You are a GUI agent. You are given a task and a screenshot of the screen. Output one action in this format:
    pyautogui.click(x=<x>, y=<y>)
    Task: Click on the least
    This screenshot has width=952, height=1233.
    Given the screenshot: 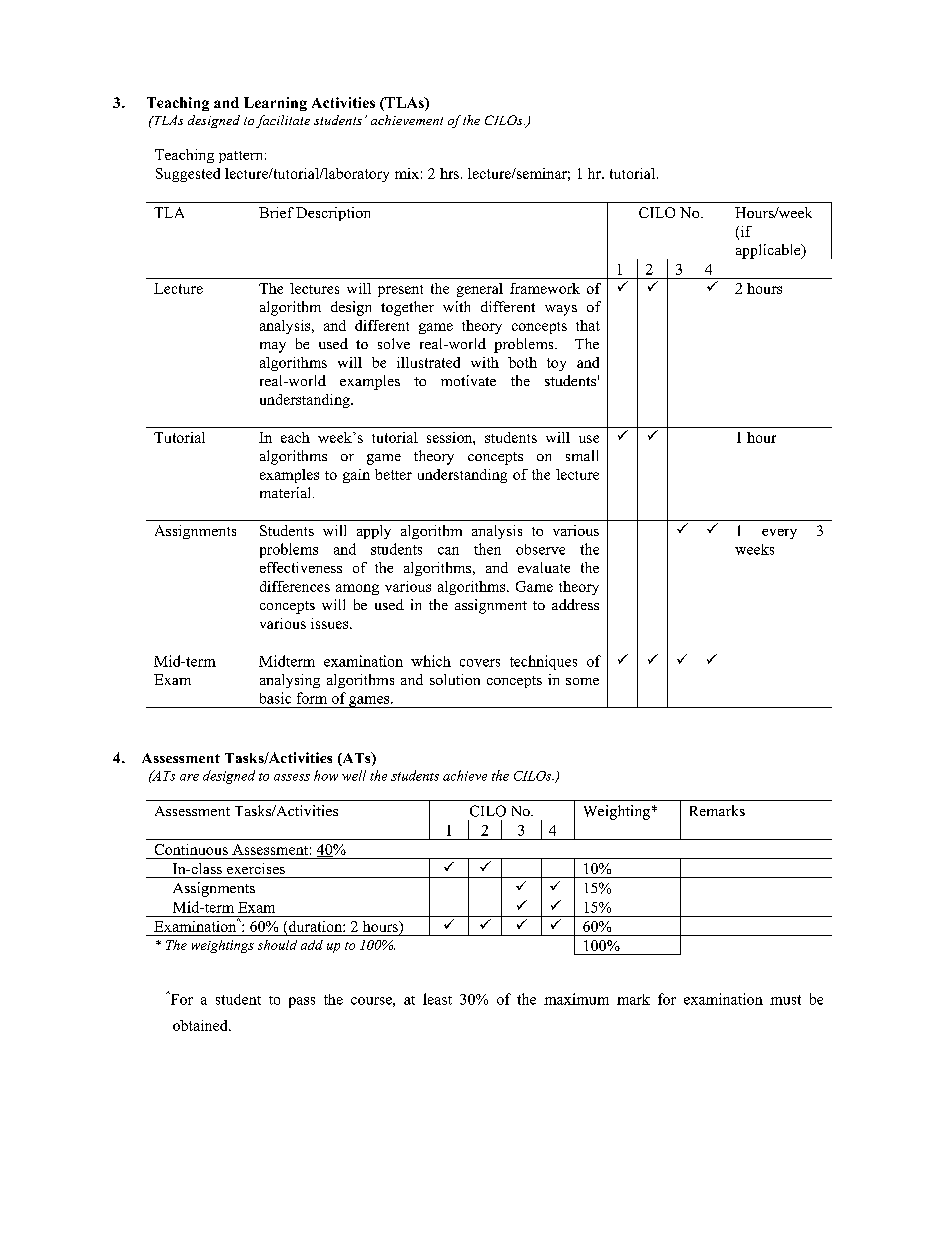 What is the action you would take?
    pyautogui.click(x=437, y=999)
